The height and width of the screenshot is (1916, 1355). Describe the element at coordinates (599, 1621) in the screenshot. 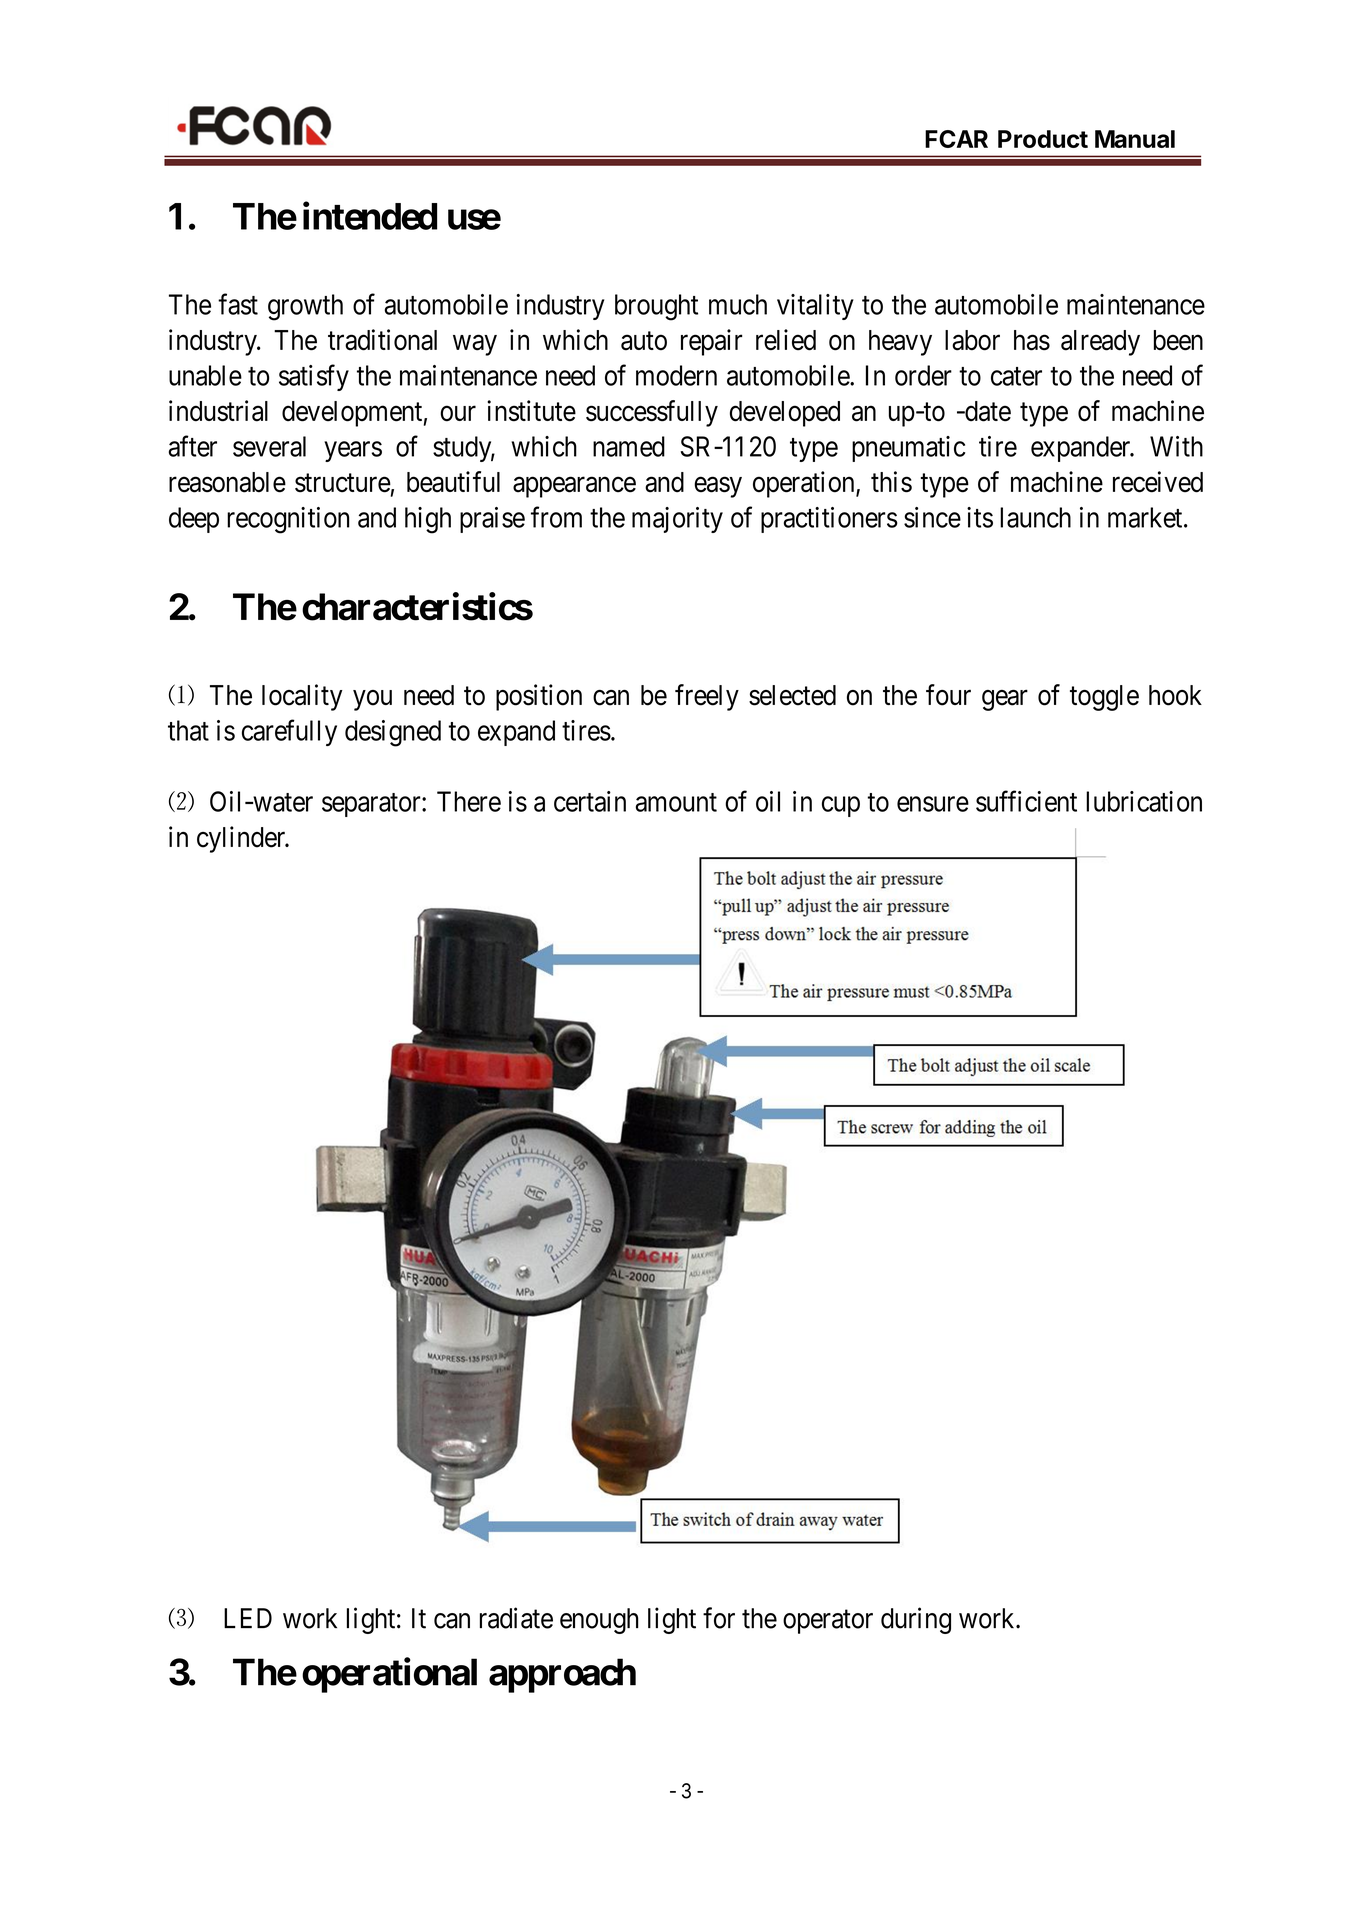

I see `enough` at that location.
